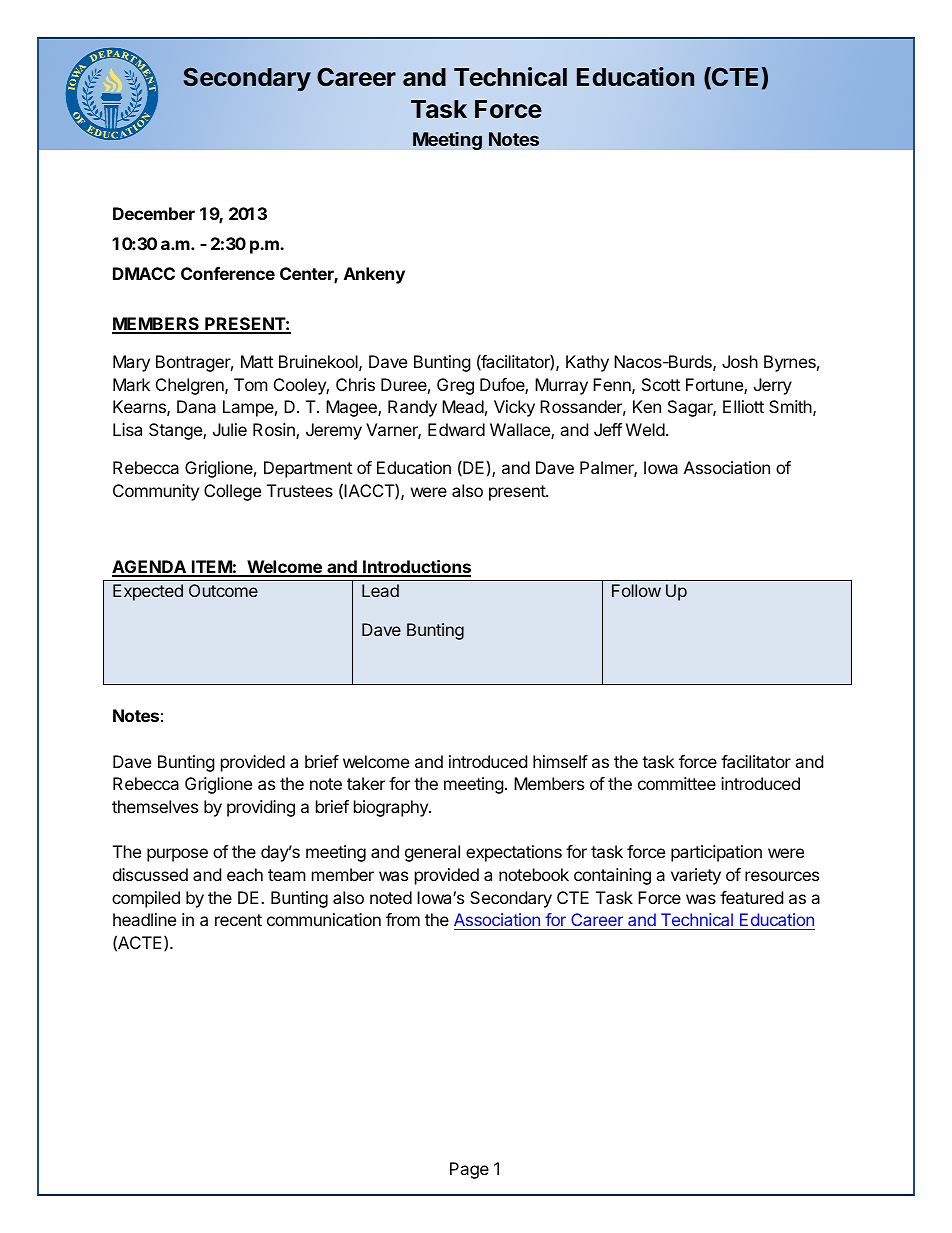 This page has height=1233, width=952. I want to click on Josh, so click(740, 361).
